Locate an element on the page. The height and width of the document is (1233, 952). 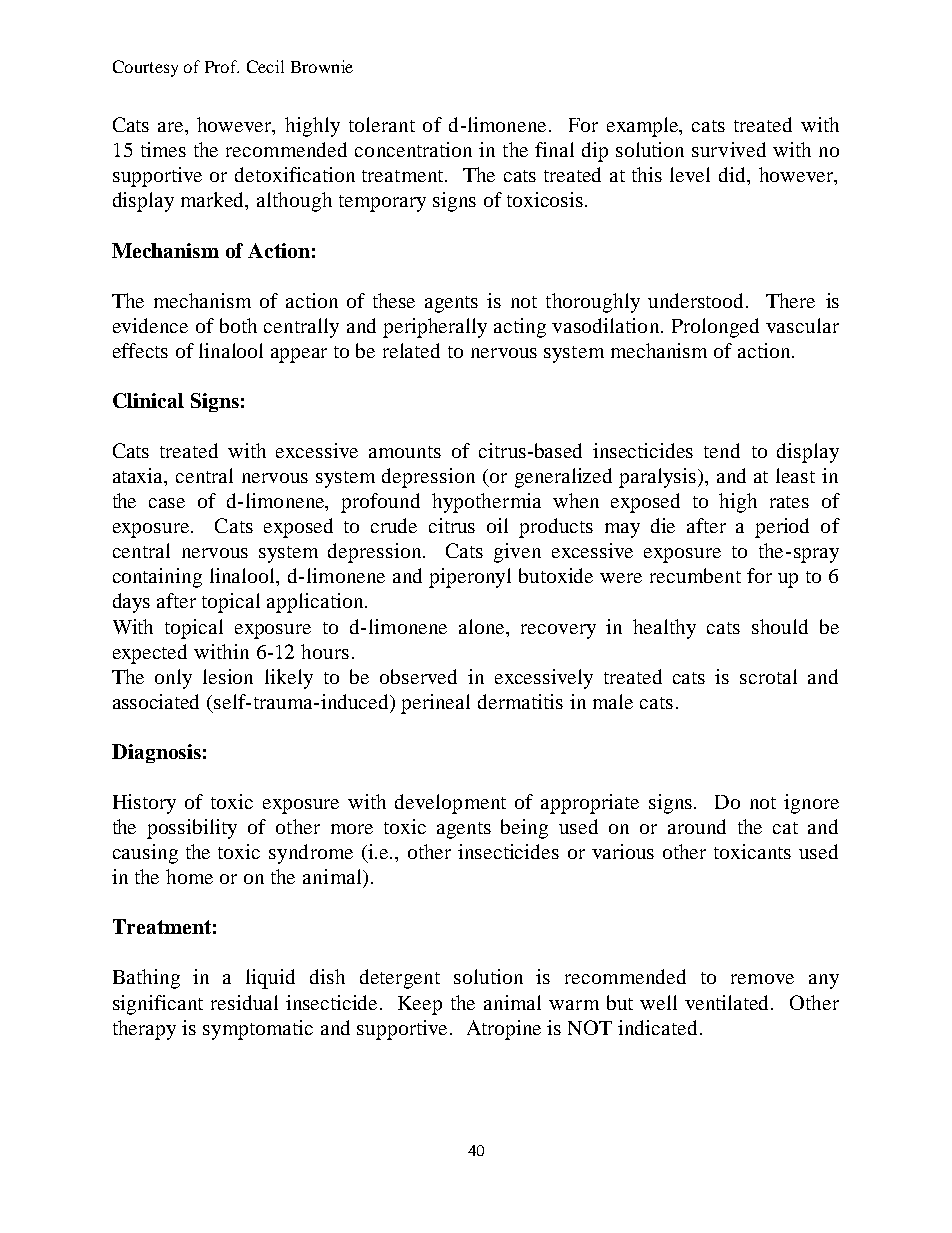
both is located at coordinates (238, 325).
